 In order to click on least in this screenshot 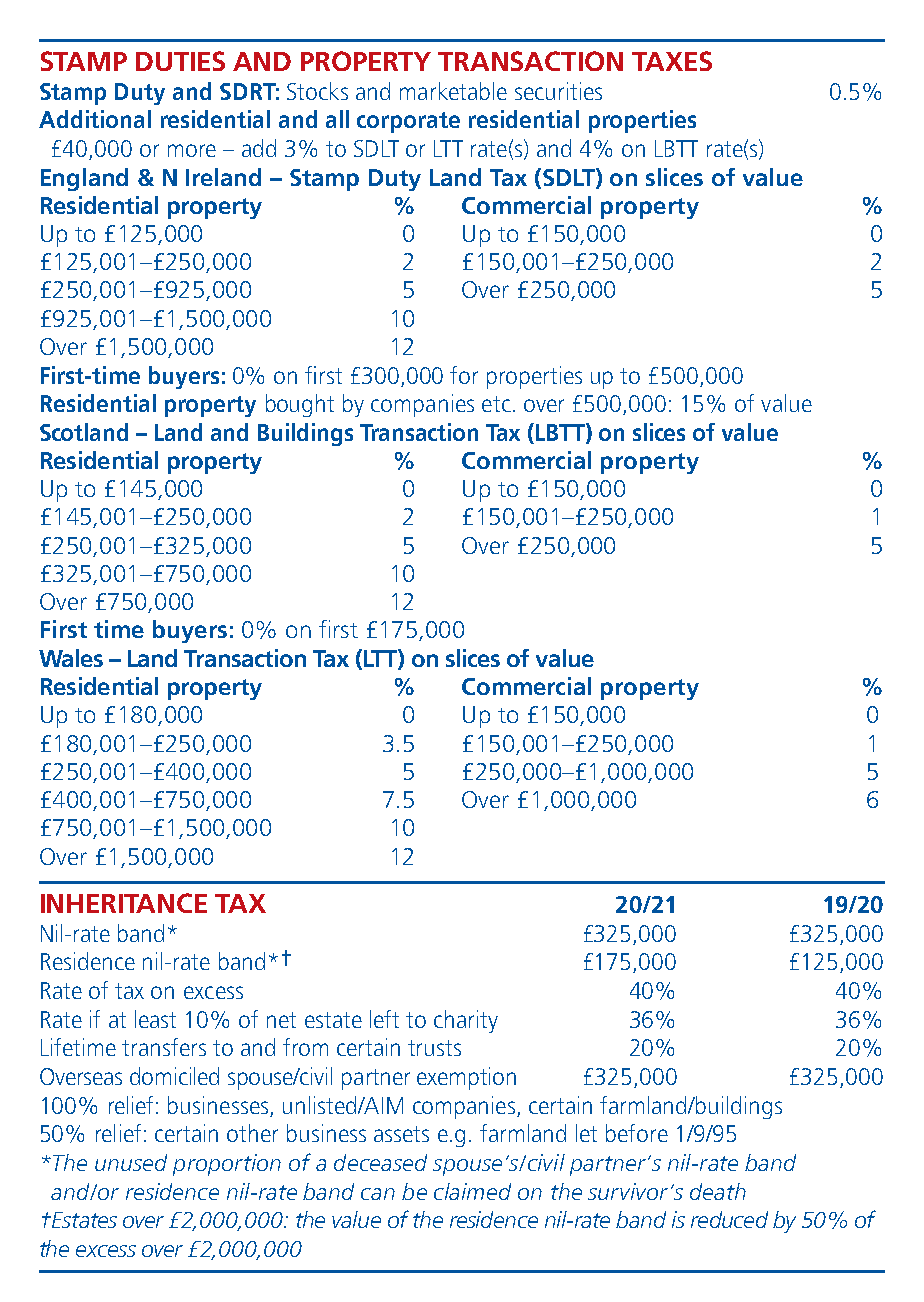, I will do `click(155, 1019)`.
